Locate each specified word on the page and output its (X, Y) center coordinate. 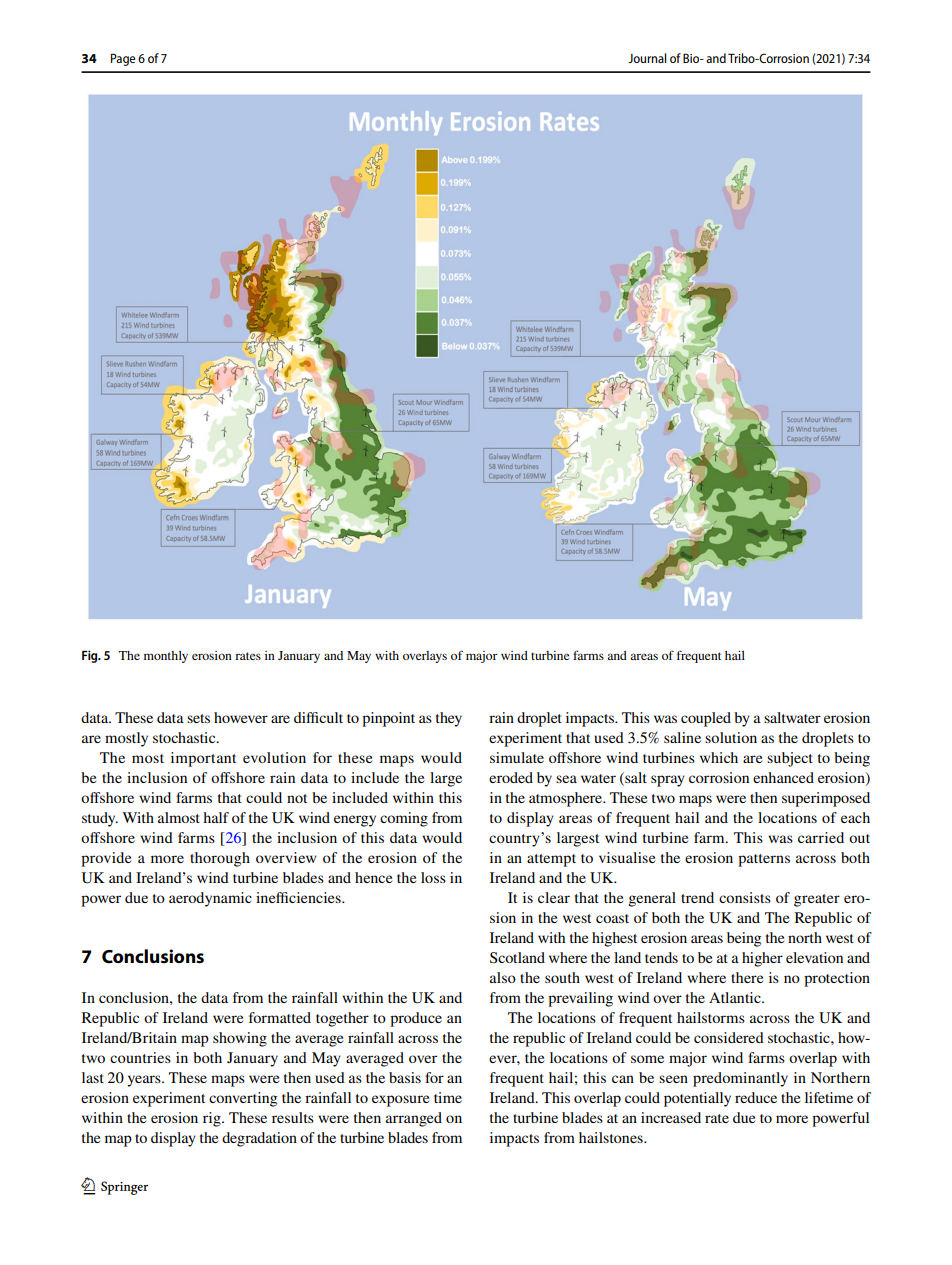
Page (123, 59)
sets (198, 718)
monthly (166, 657)
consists (745, 897)
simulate (517, 757)
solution (731, 737)
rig (213, 1119)
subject (790, 759)
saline (682, 737)
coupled (706, 719)
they (449, 719)
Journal (647, 58)
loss (433, 877)
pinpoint (388, 719)
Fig (91, 656)
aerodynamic (210, 899)
